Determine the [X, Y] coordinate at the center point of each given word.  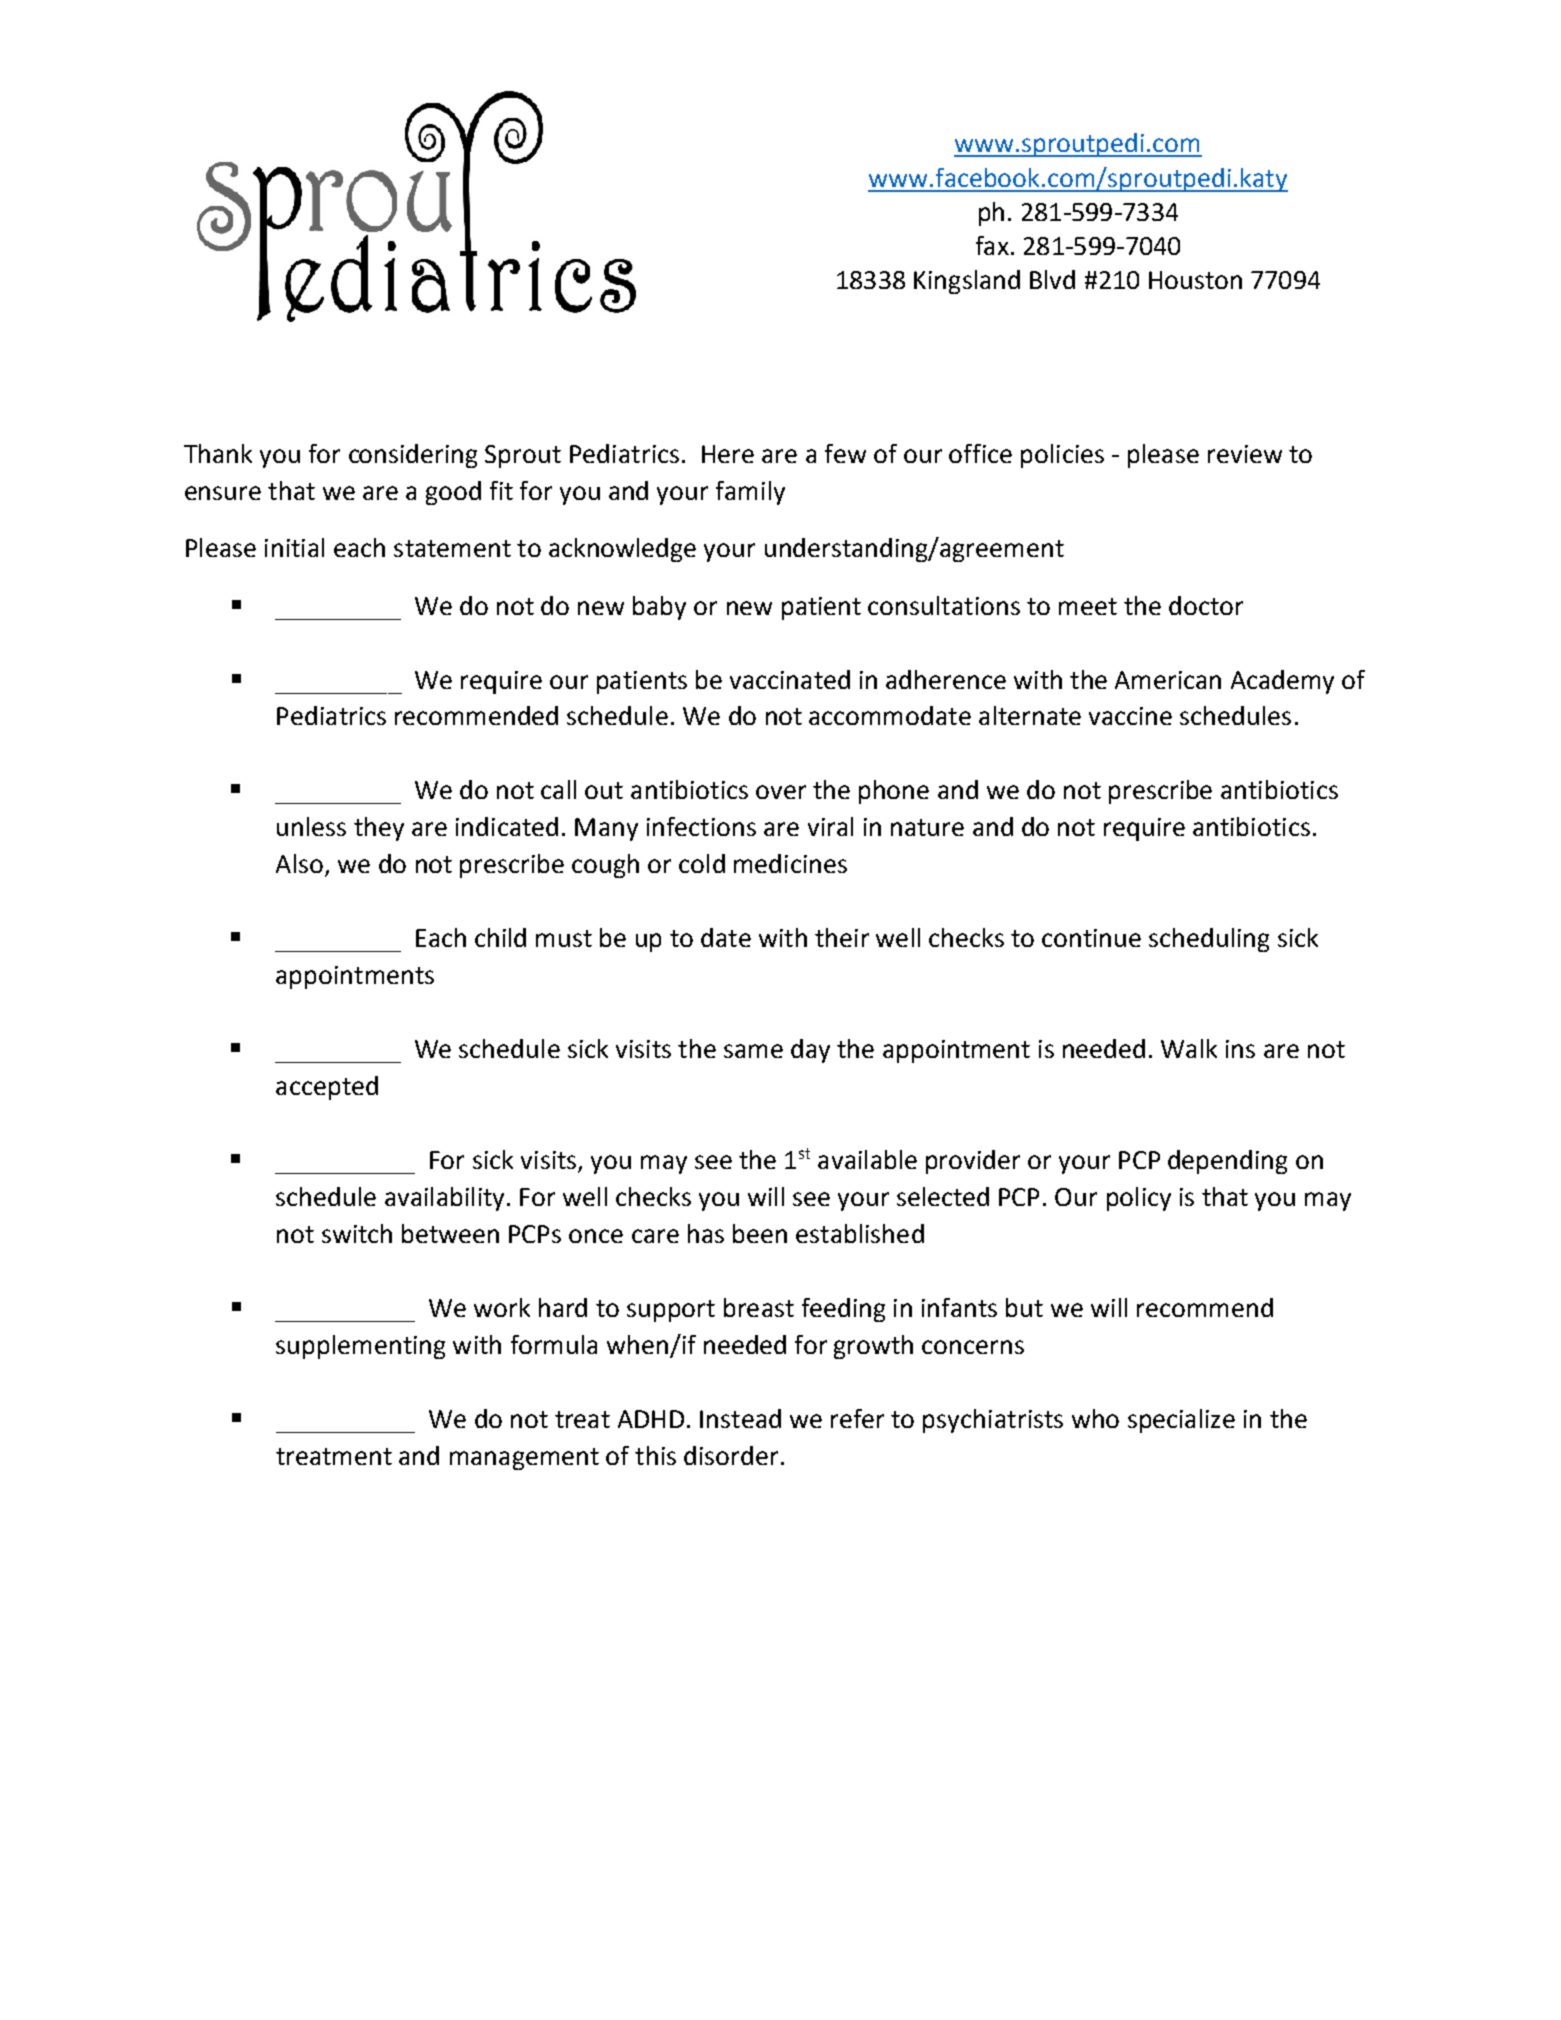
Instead [740, 1418]
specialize [1181, 1421]
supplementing [360, 1347]
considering [413, 456]
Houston [1195, 280]
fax [992, 245]
